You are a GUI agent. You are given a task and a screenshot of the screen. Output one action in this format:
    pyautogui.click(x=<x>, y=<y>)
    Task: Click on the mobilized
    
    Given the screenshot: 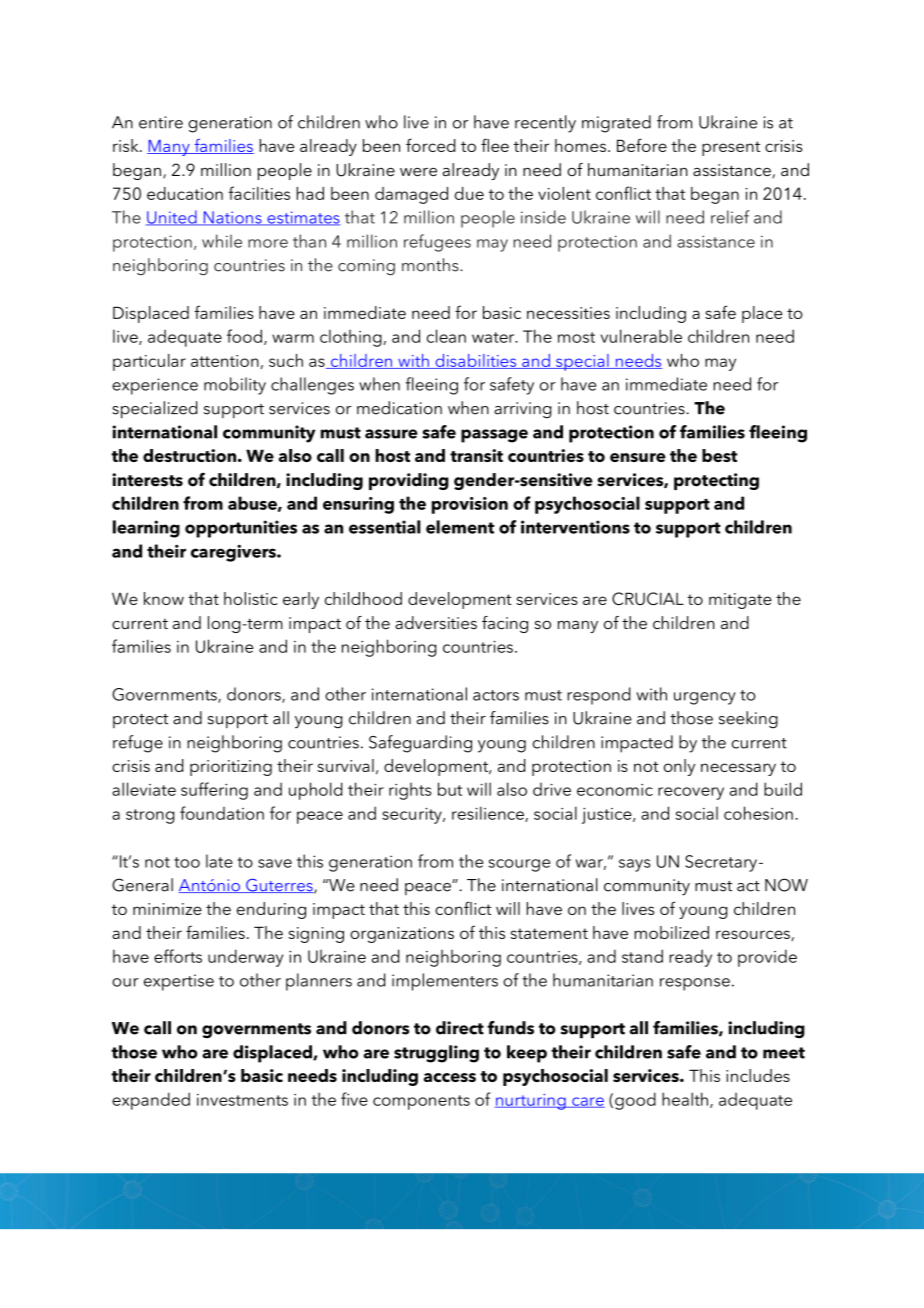 What is the action you would take?
    pyautogui.click(x=671, y=932)
